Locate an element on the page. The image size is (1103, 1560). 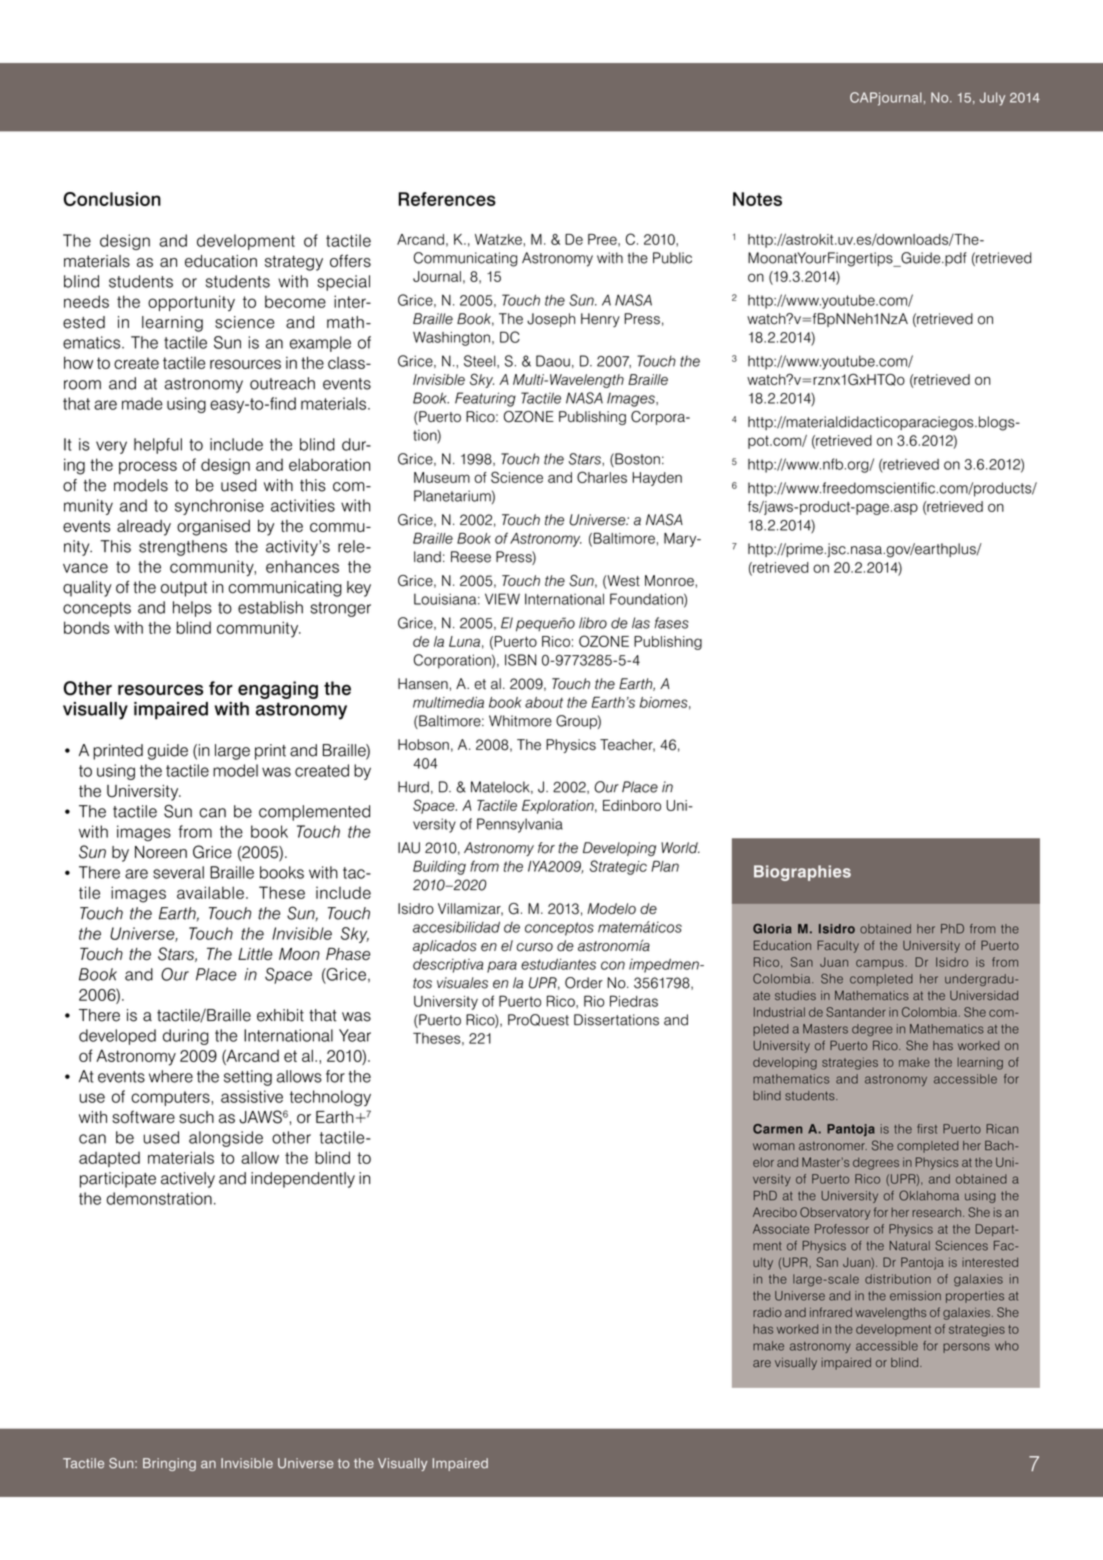
Daou is located at coordinates (553, 361).
